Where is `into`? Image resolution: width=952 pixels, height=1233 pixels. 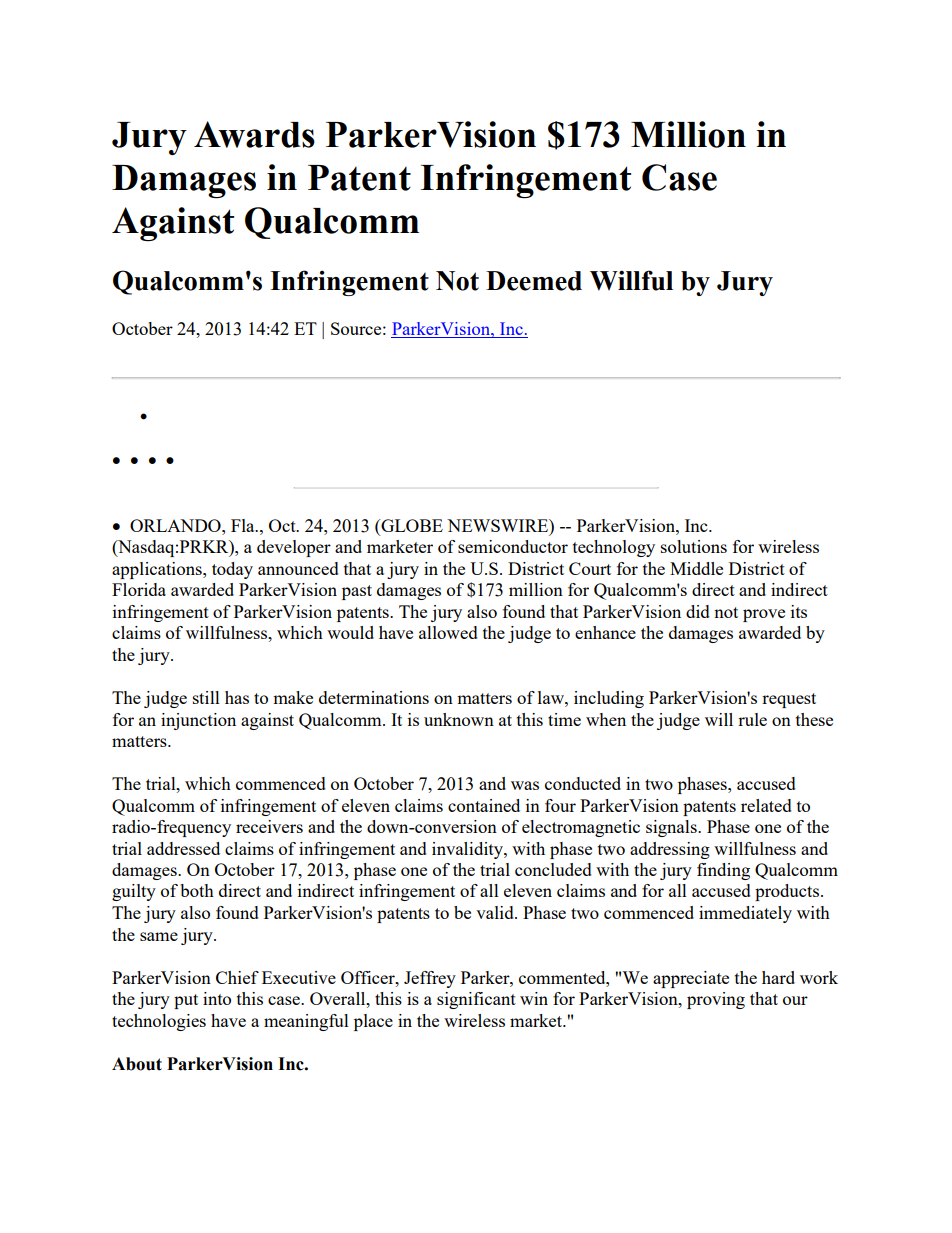
into is located at coordinates (217, 998).
